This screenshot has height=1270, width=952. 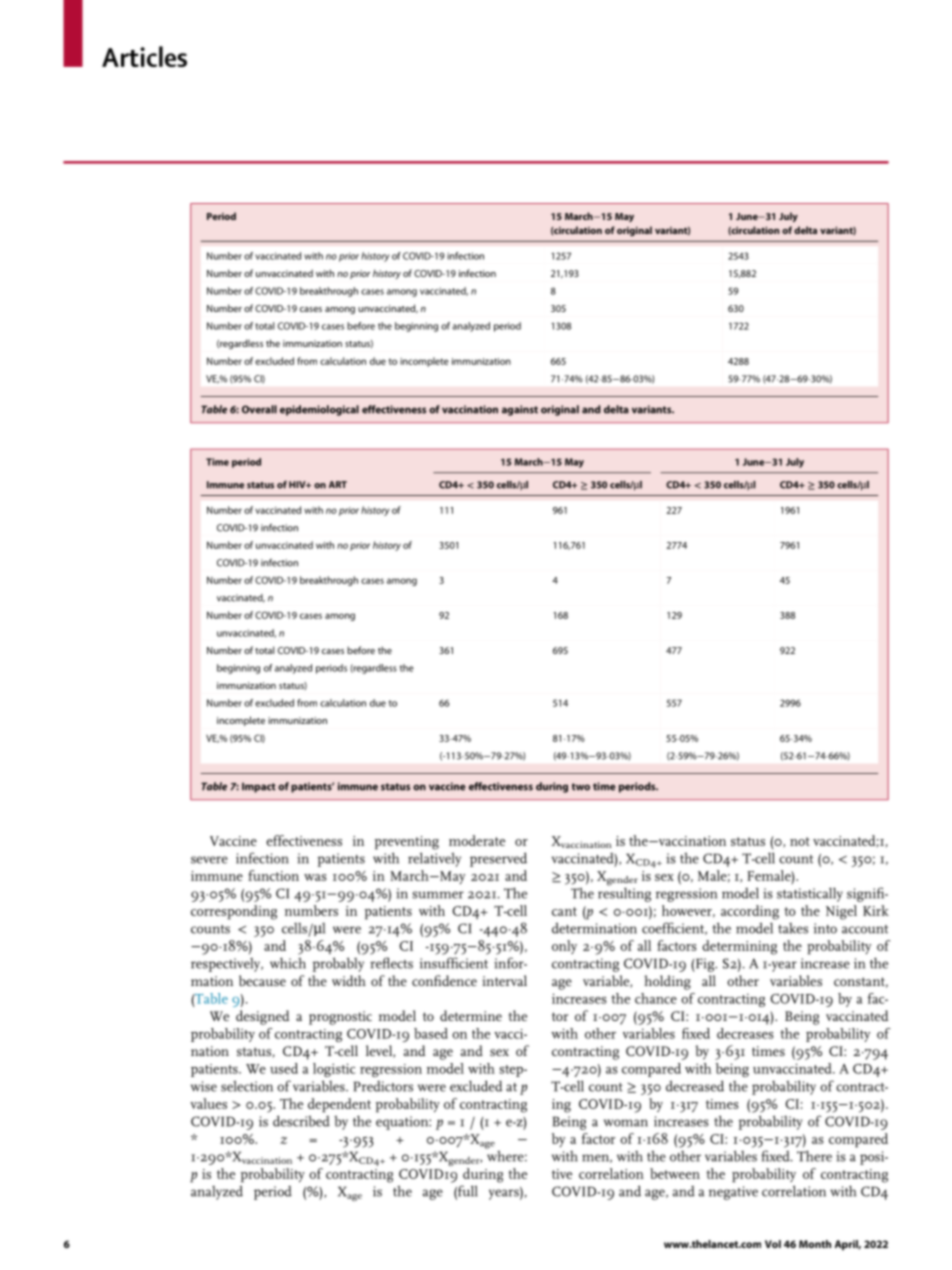 What do you see at coordinates (477, 840) in the screenshot?
I see `moderate` at bounding box center [477, 840].
